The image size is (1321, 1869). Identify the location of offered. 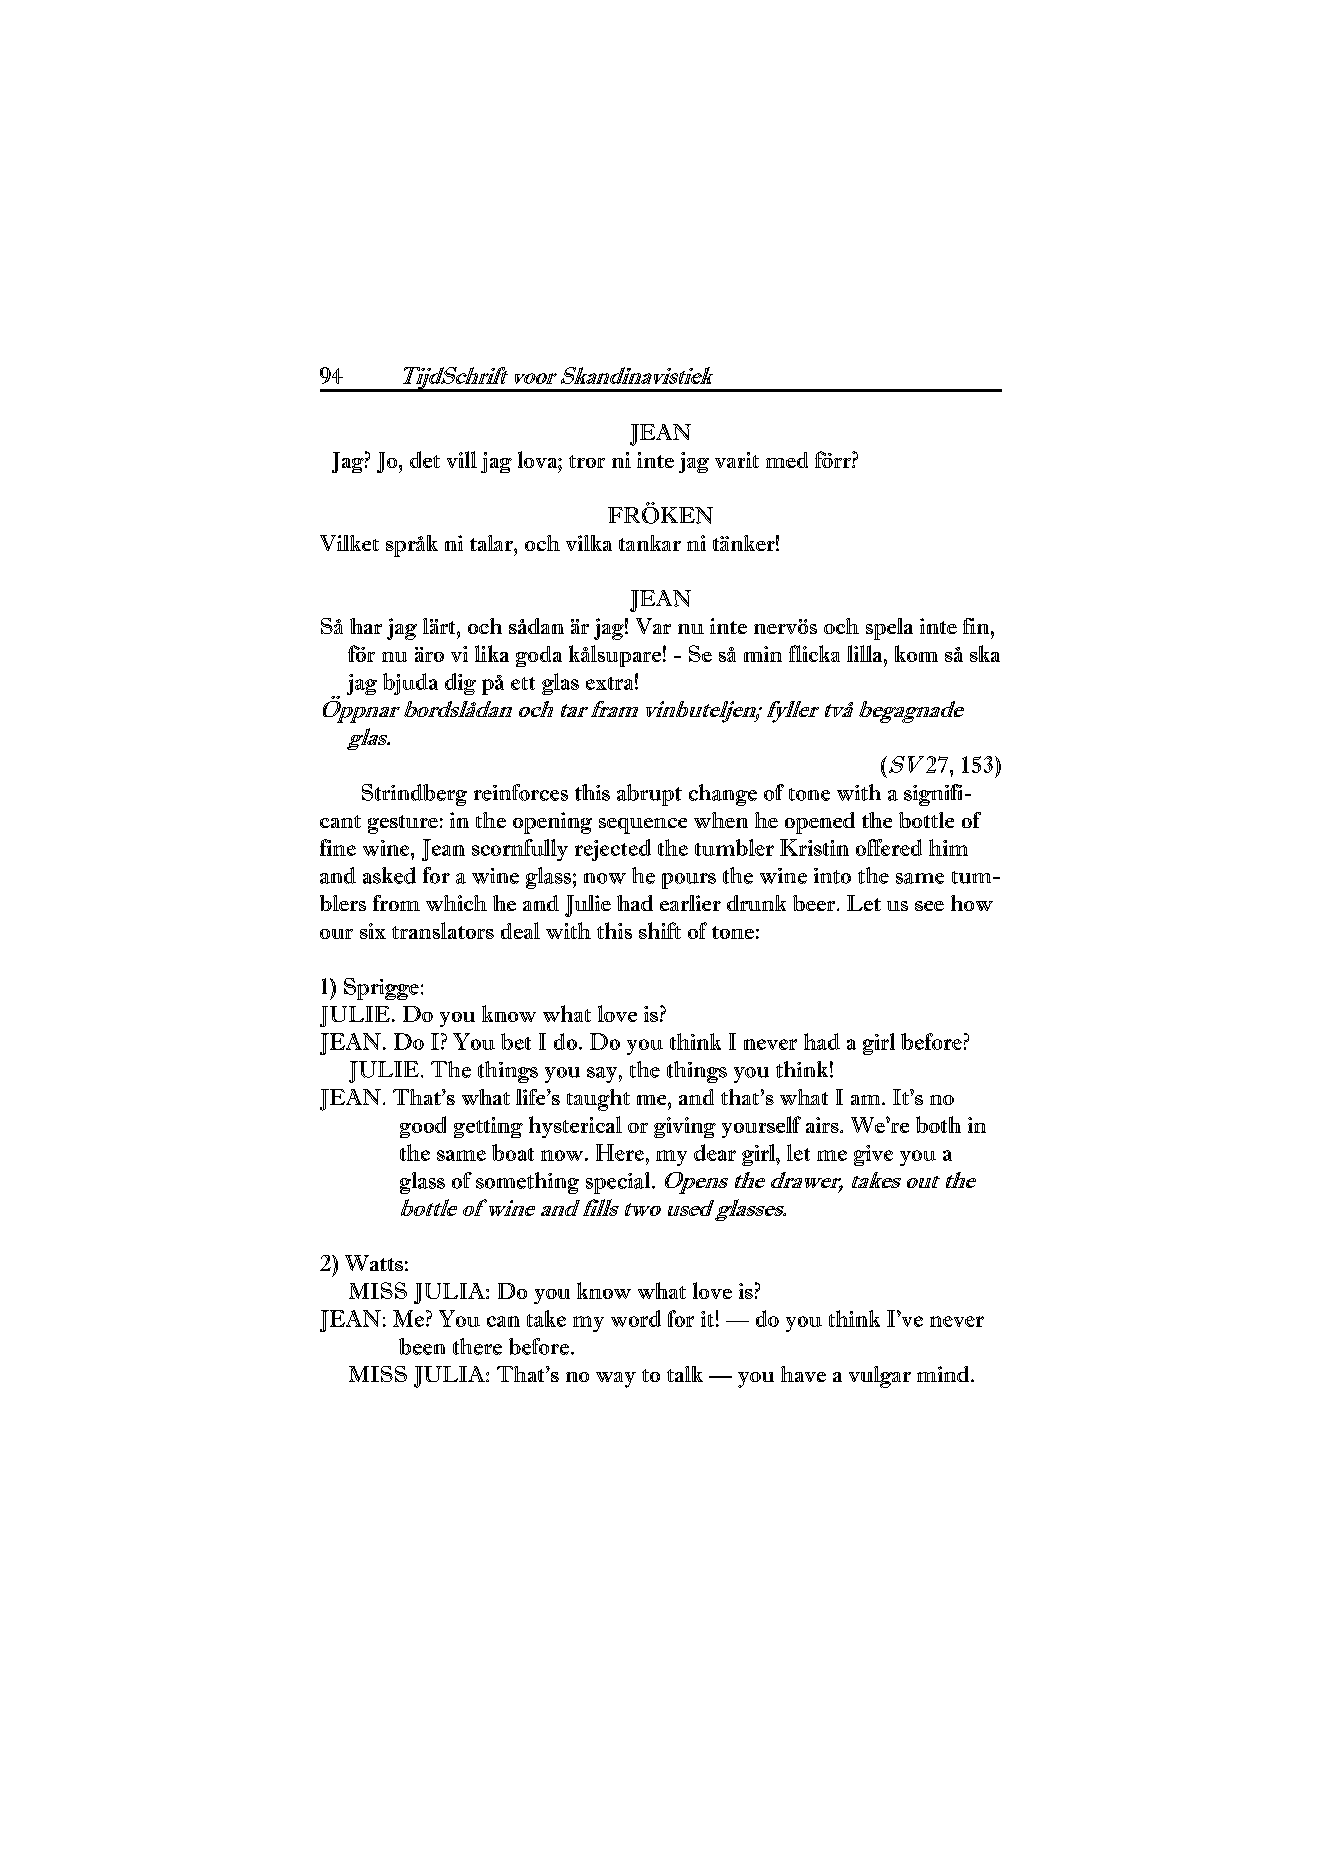
(889, 847).
